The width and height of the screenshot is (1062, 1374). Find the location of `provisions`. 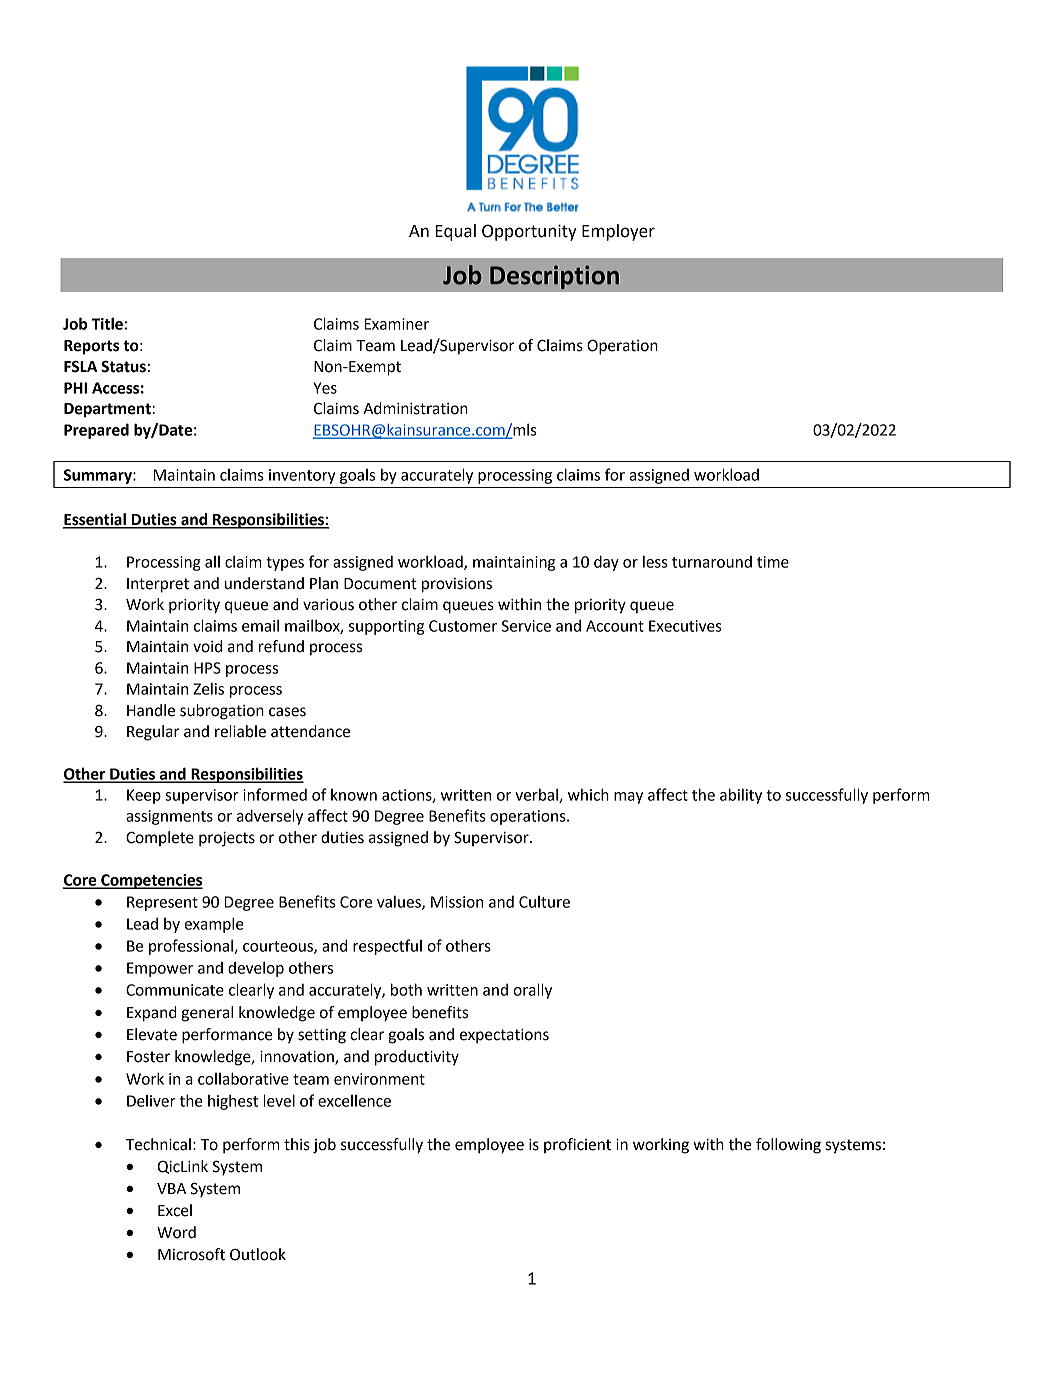

provisions is located at coordinates (457, 585).
